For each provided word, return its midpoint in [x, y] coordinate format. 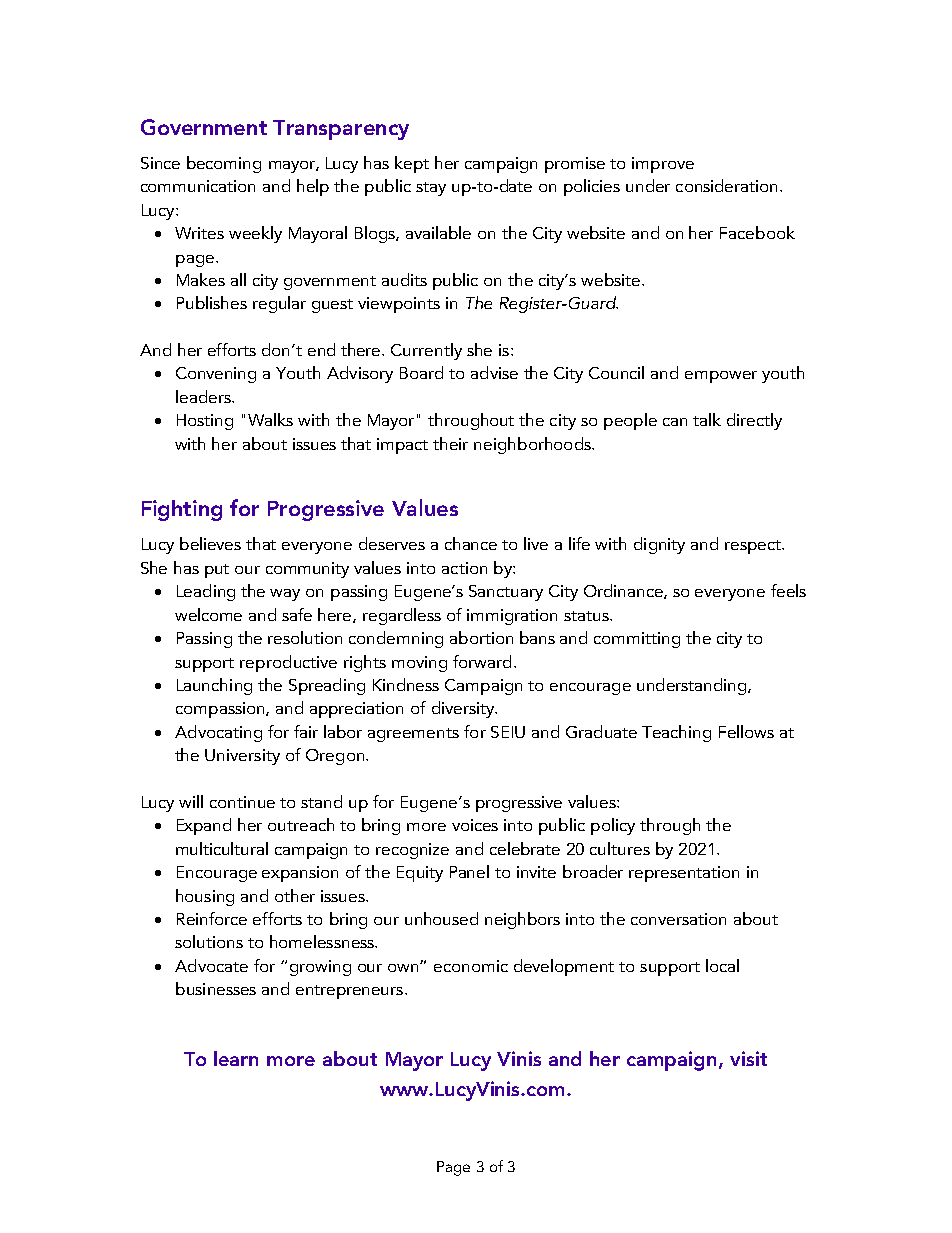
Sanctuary [506, 593]
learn [236, 1058]
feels [788, 590]
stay [431, 189]
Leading [206, 592]
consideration [728, 185]
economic [471, 966]
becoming [224, 164]
